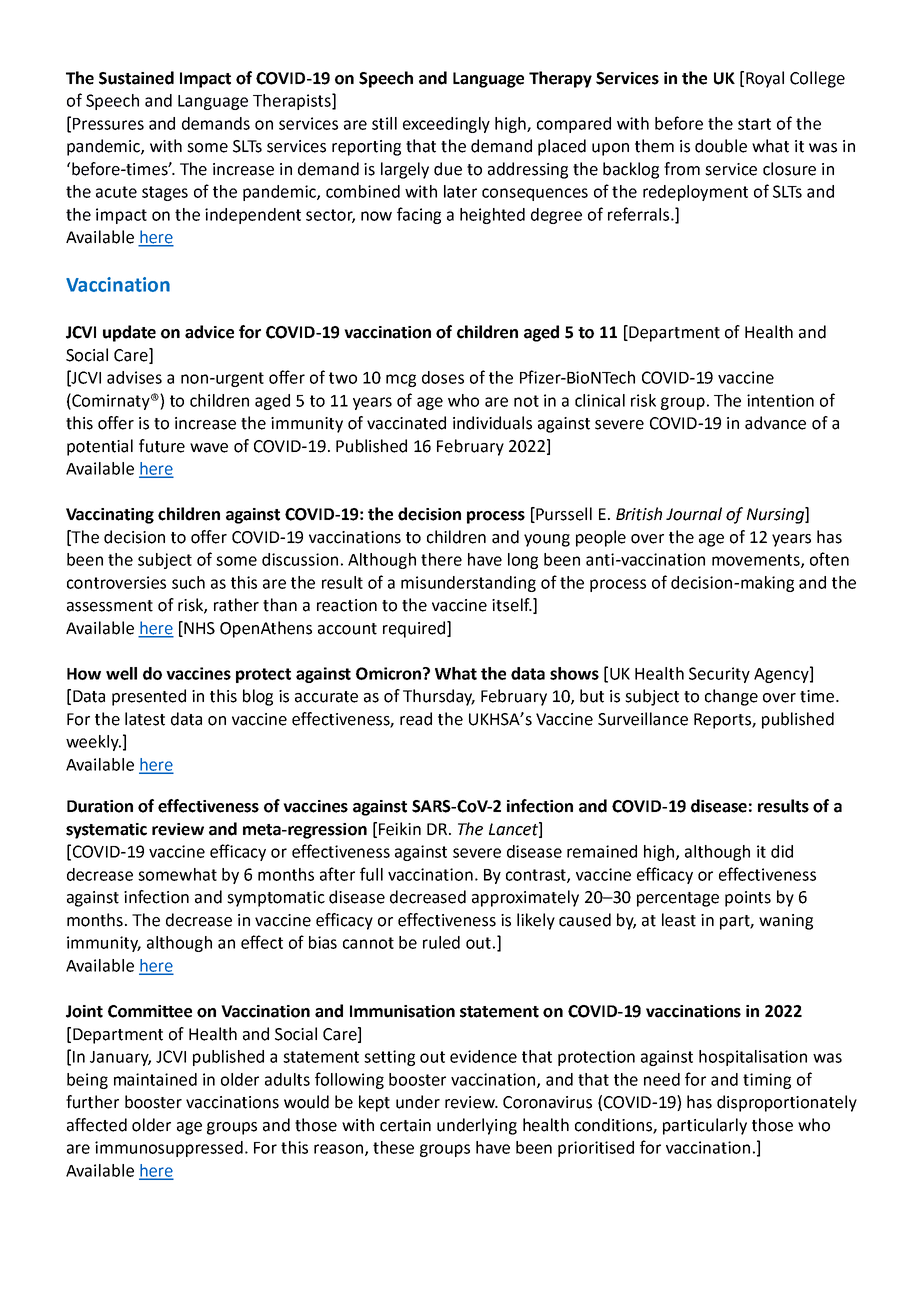  Describe the element at coordinates (169, 1149) in the document. I see `immunosuppressed` at that location.
